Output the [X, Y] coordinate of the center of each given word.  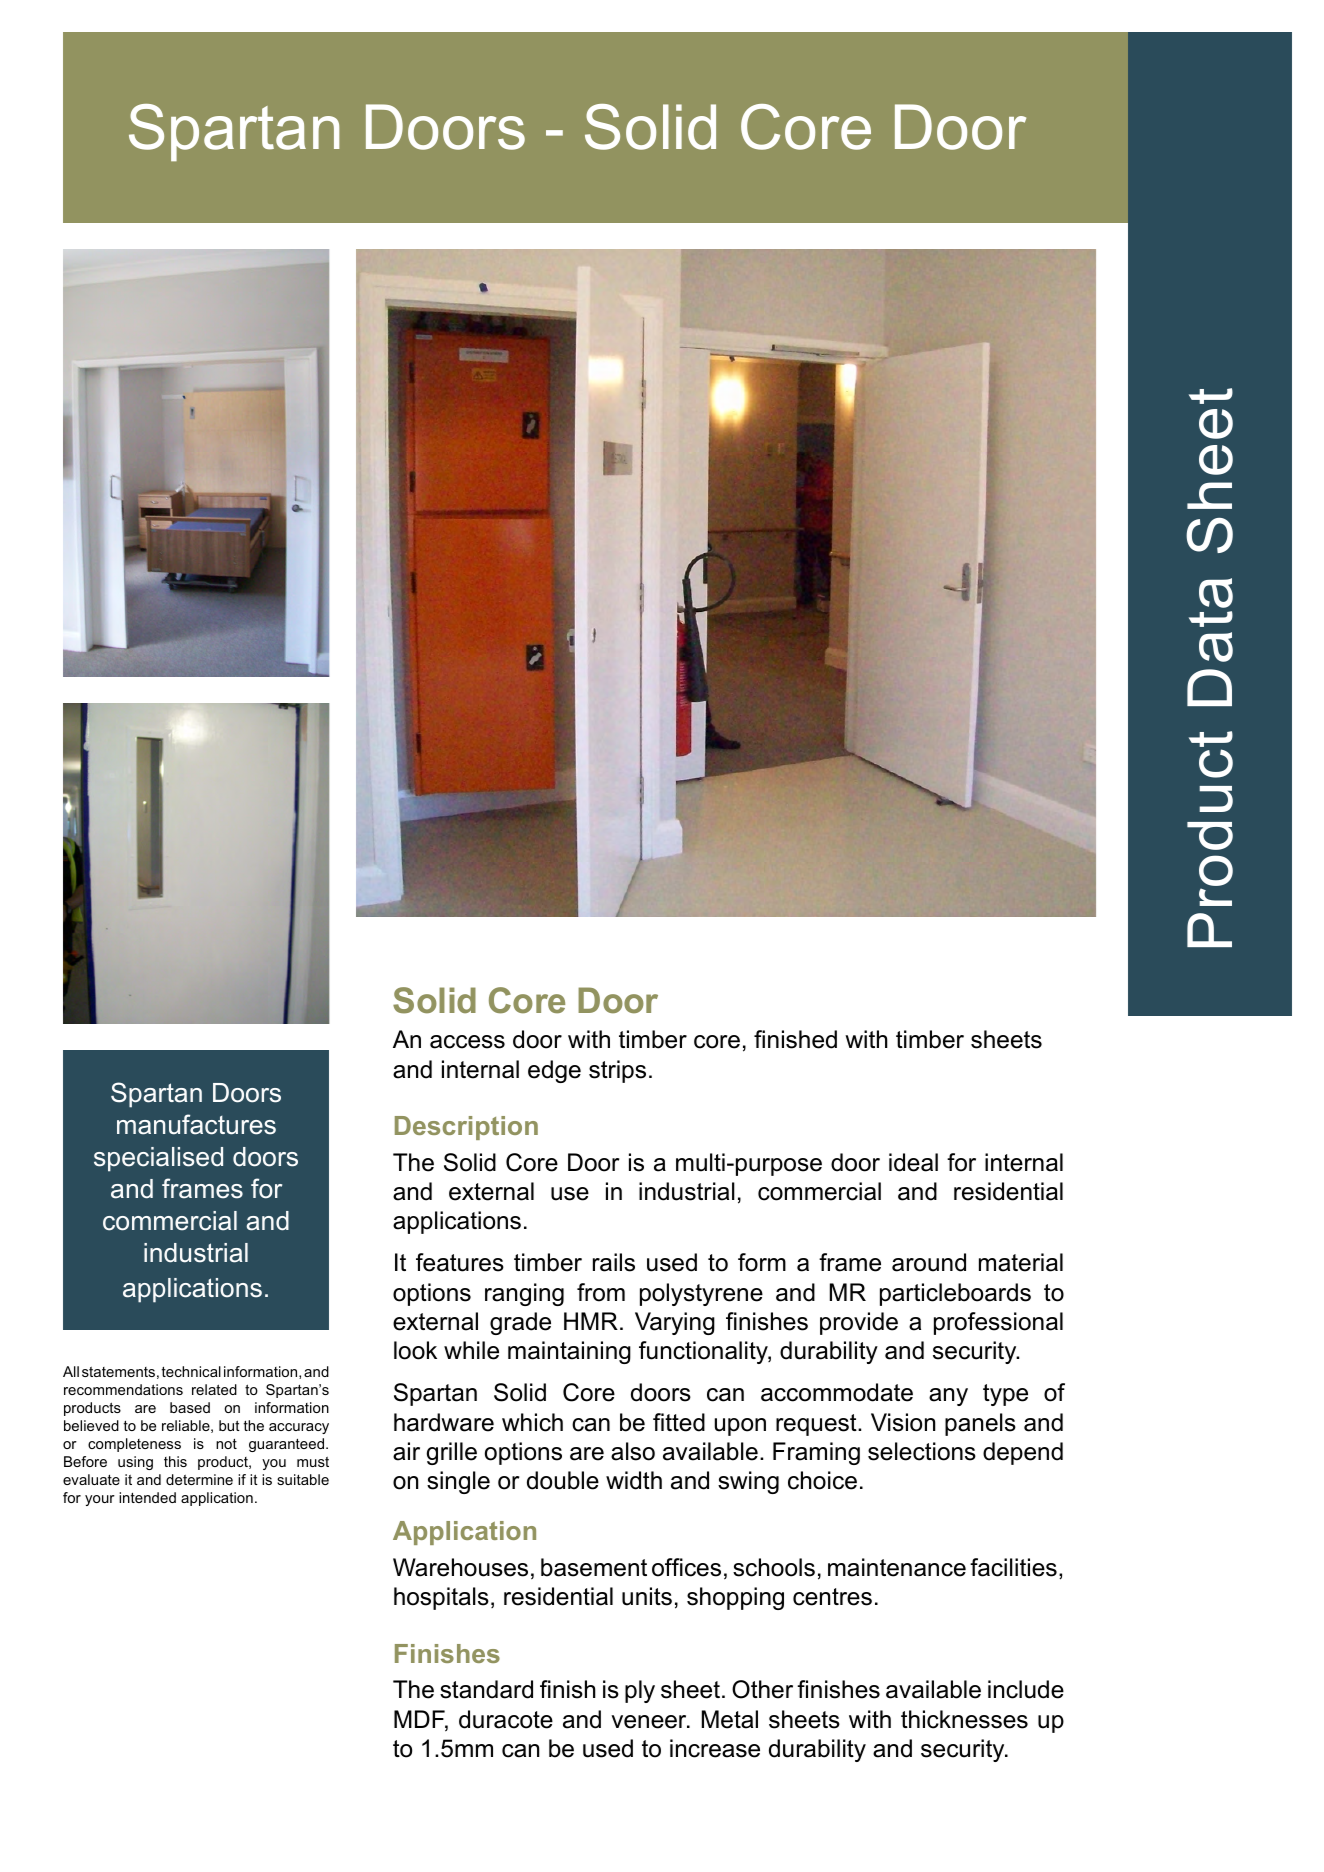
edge [554, 1071]
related [214, 1389]
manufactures [196, 1124]
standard [486, 1689]
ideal [913, 1162]
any [948, 1397]
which [532, 1422]
